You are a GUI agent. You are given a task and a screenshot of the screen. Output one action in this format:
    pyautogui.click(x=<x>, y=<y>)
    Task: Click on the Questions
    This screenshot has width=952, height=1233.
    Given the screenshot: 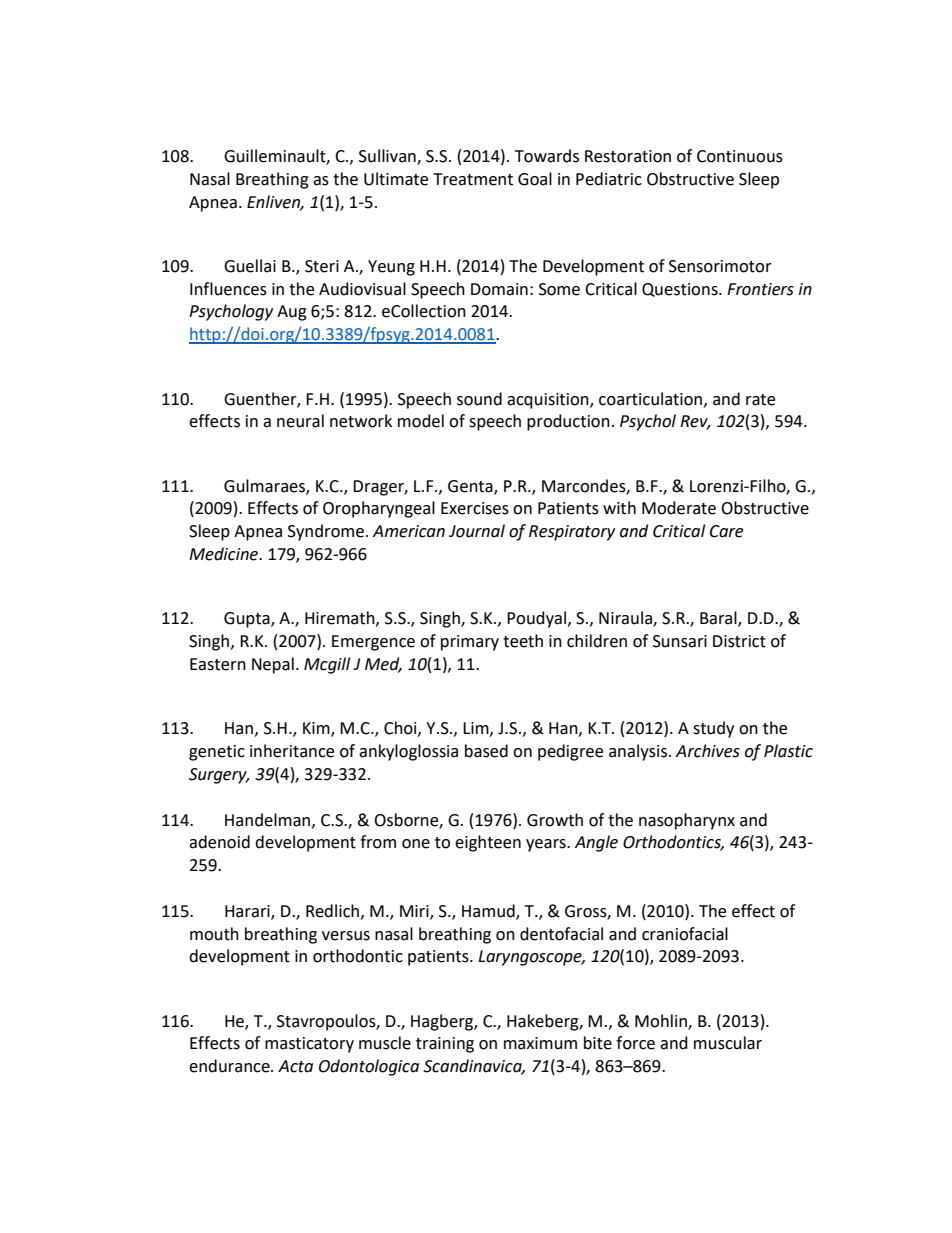 What is the action you would take?
    pyautogui.click(x=681, y=290)
